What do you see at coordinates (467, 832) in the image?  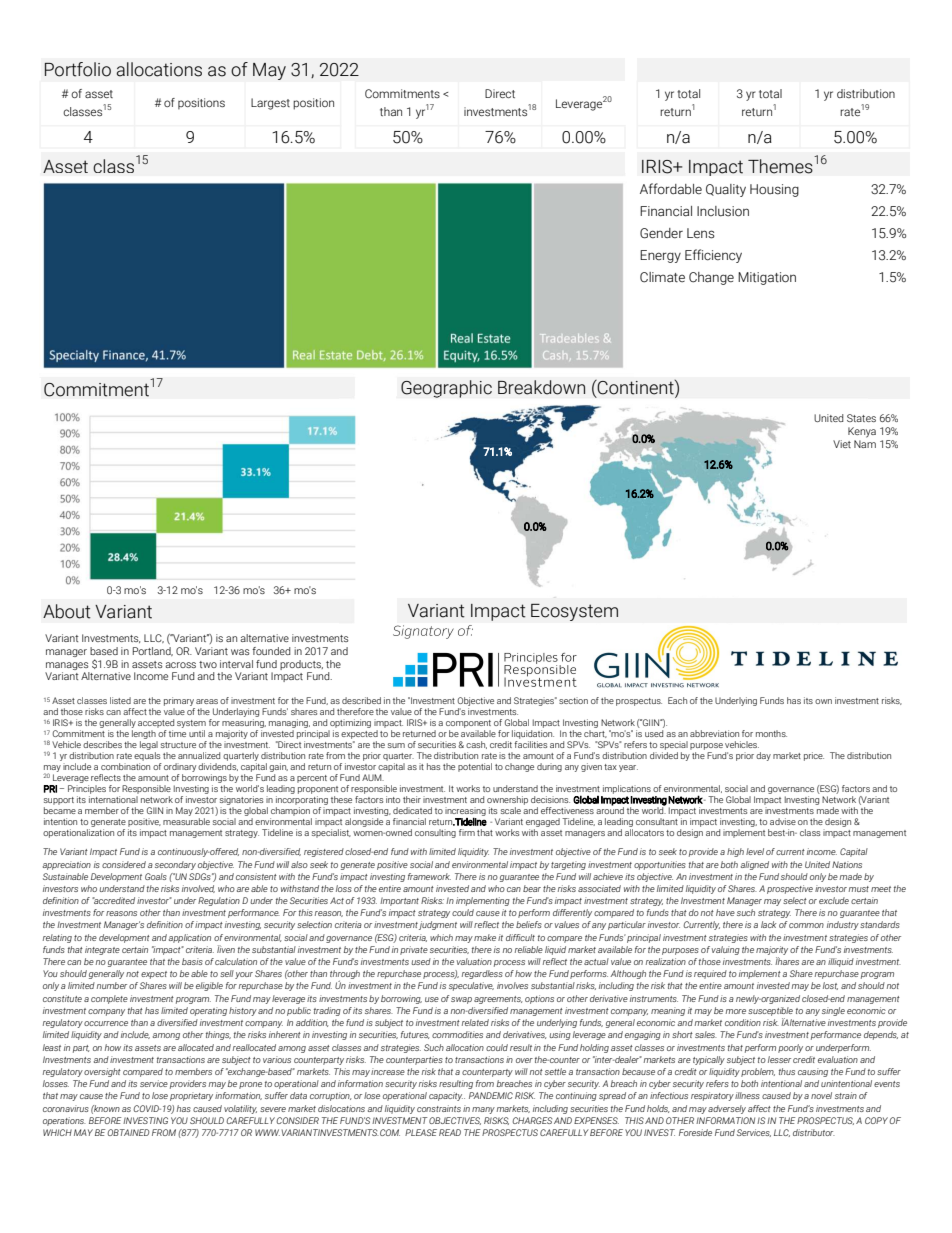 I see `firm` at bounding box center [467, 832].
